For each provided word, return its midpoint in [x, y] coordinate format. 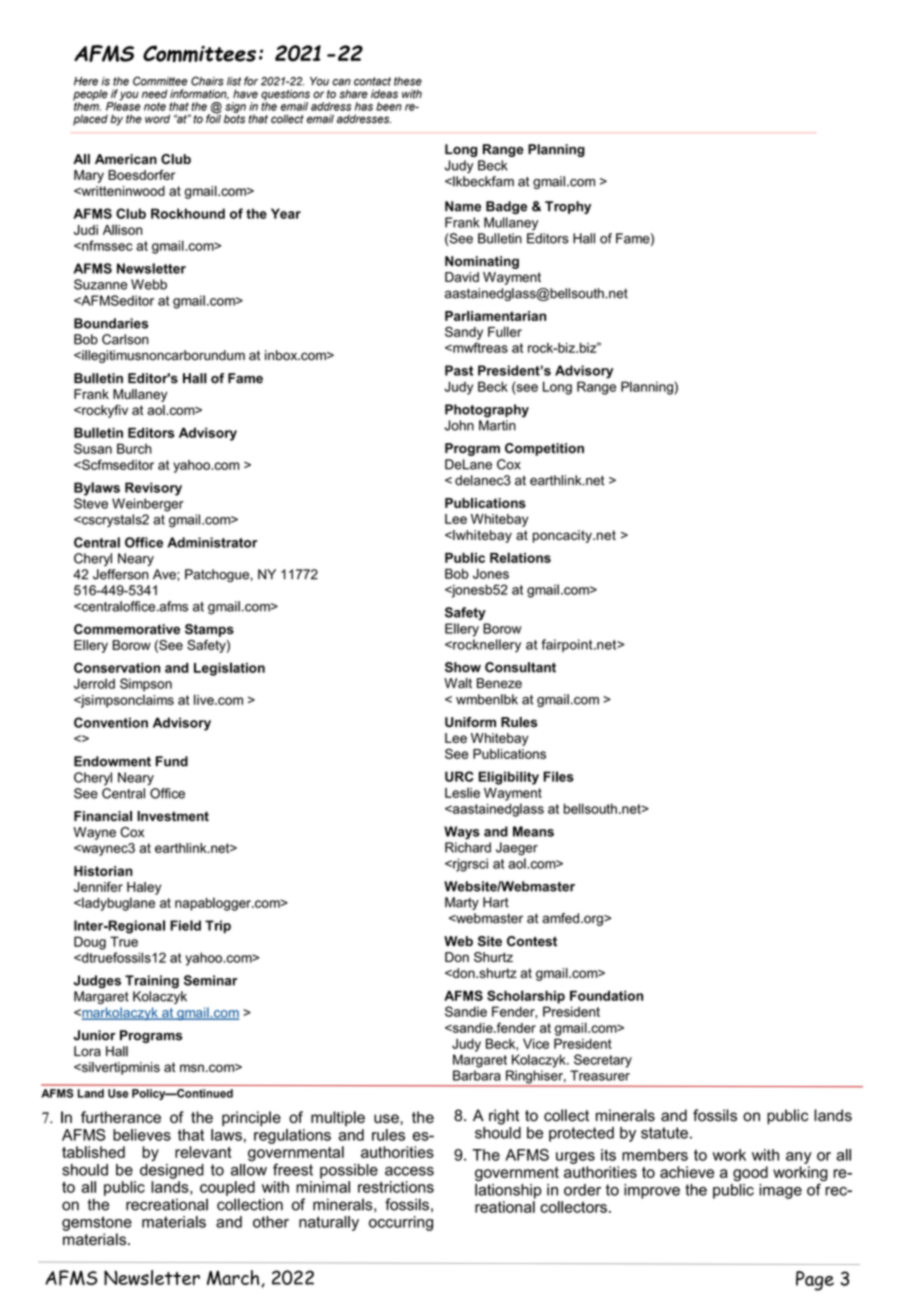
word [157, 118]
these [408, 81]
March [234, 1278]
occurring [401, 1223]
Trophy [568, 207]
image [780, 1191]
